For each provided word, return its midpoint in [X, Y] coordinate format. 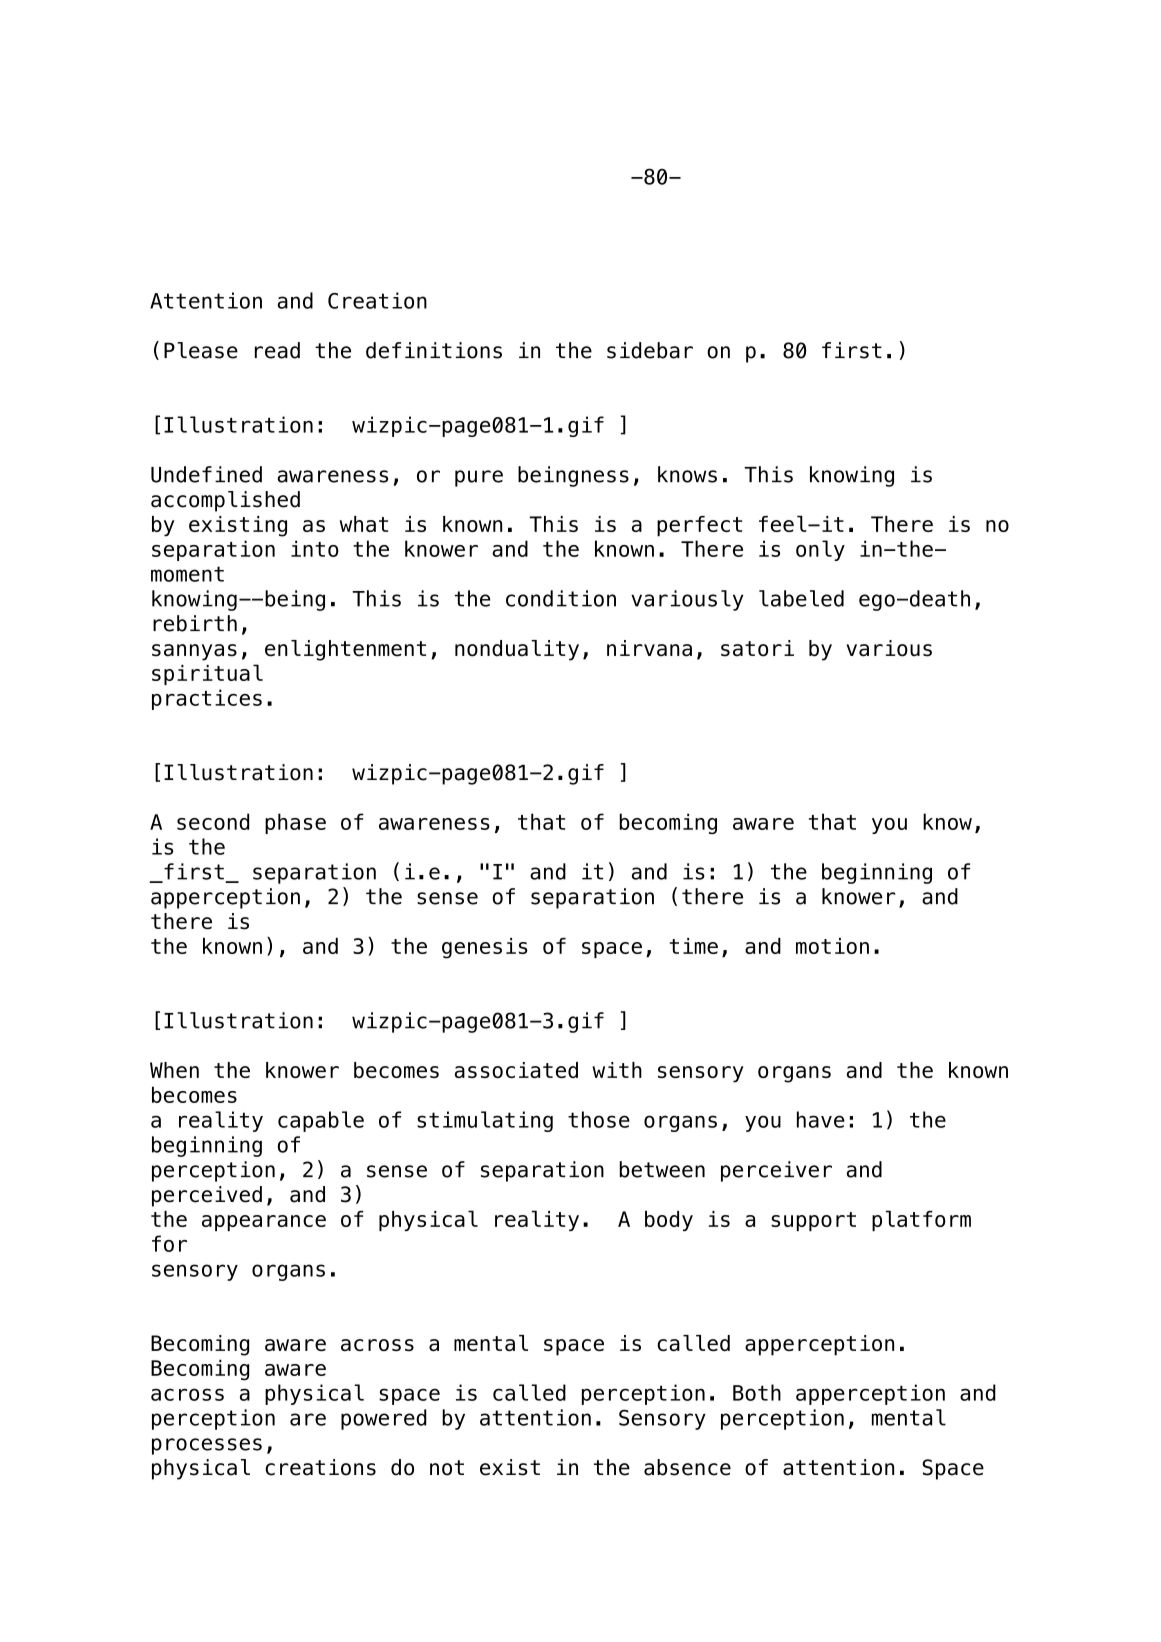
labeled [801, 598]
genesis [485, 948]
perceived [207, 1196]
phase [295, 823]
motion [832, 946]
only [820, 550]
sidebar [650, 350]
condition [561, 598]
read [277, 350]
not [447, 1468]
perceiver [776, 1171]
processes [207, 1446]
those [599, 1119]
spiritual [207, 674]
